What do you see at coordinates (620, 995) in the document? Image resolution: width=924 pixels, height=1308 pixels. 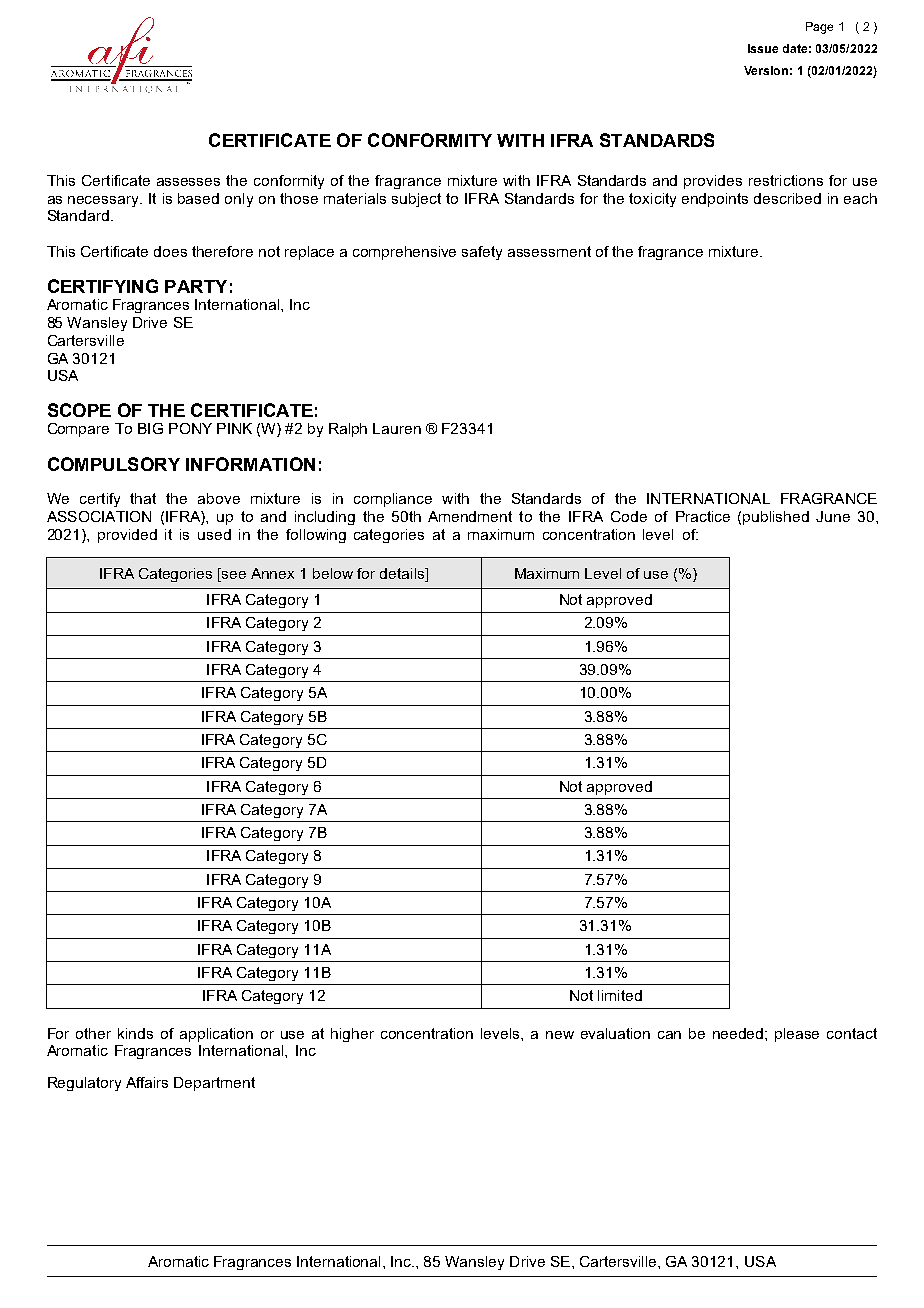 I see `limited` at bounding box center [620, 995].
